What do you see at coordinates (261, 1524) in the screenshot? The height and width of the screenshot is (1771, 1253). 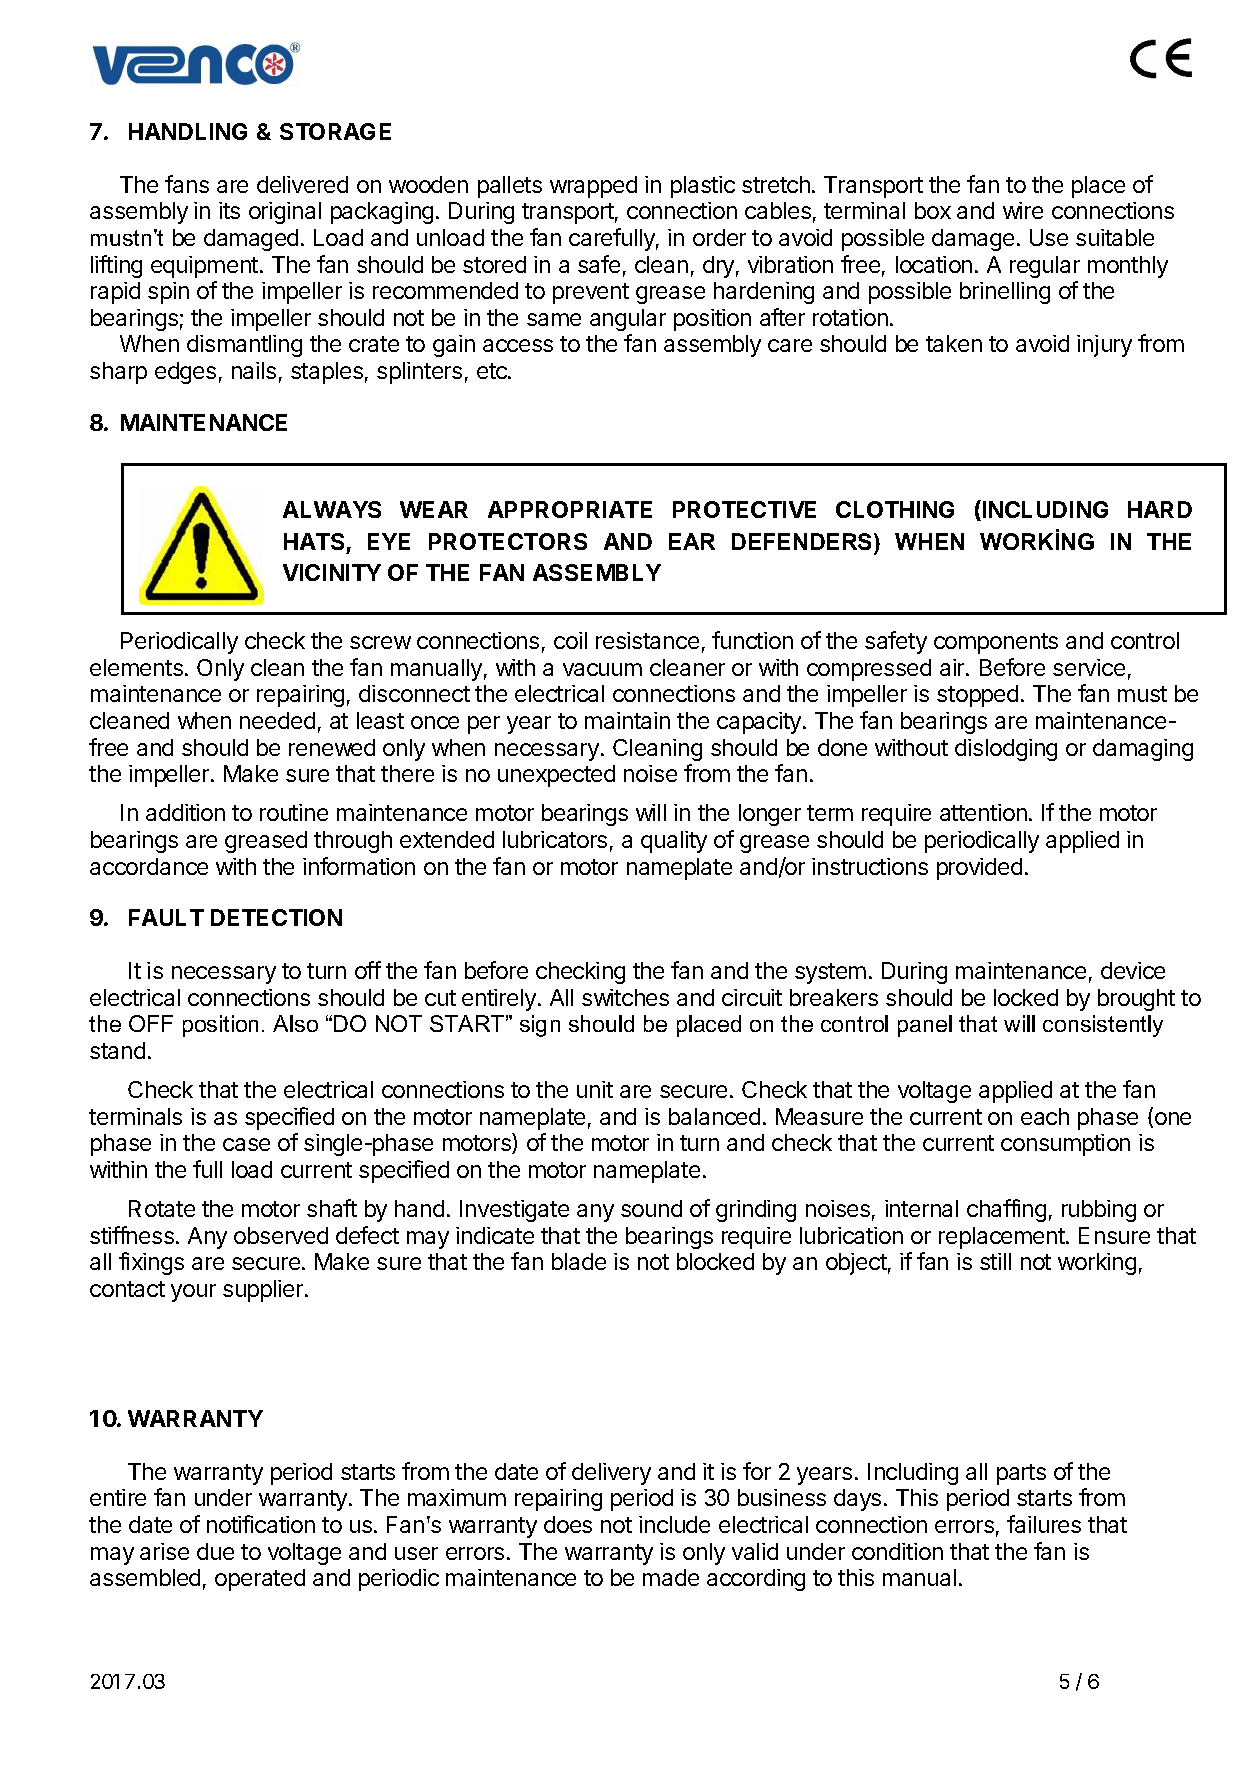 I see `notification` at bounding box center [261, 1524].
